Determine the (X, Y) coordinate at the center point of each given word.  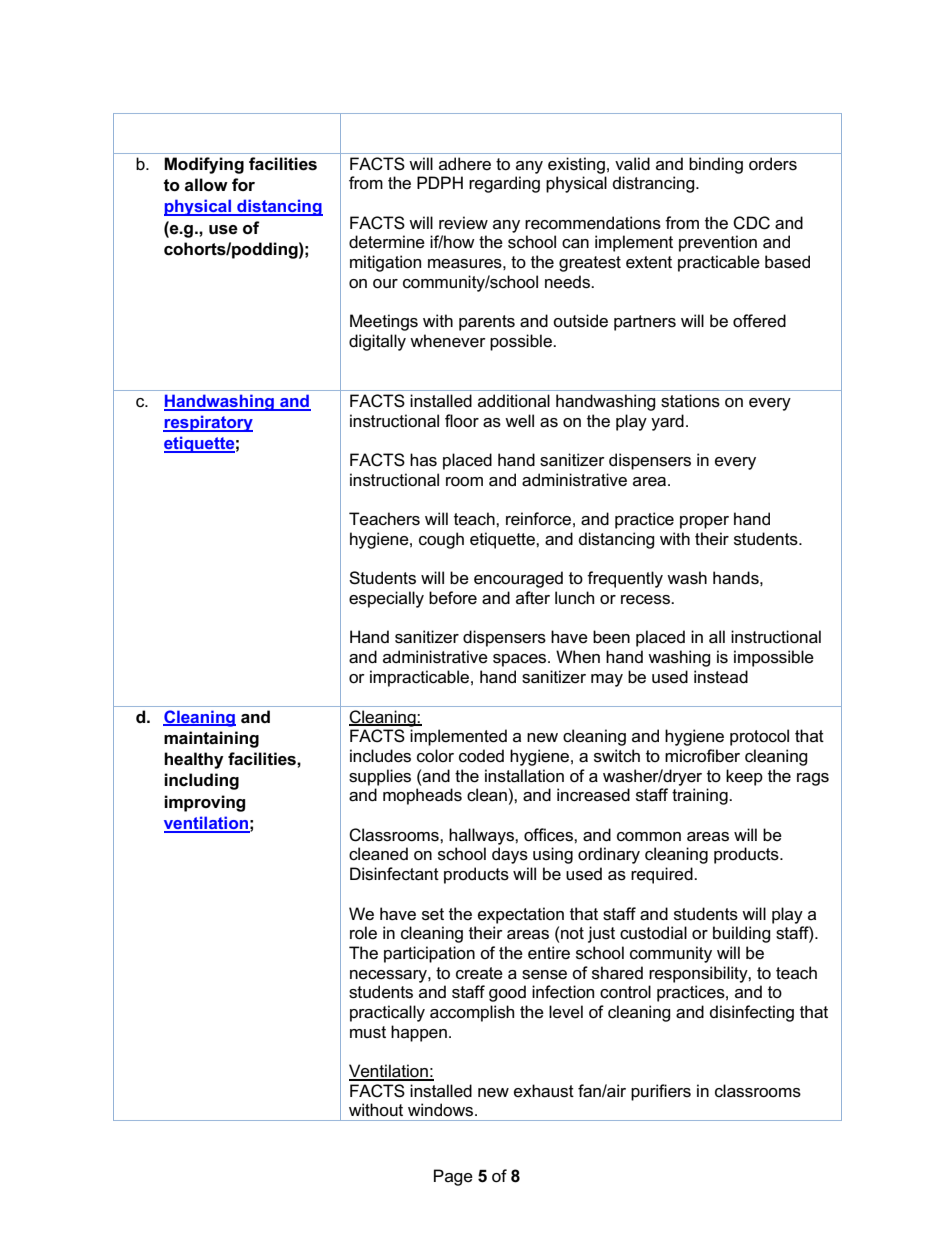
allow (206, 185)
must (368, 1032)
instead (721, 677)
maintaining (211, 739)
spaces (521, 660)
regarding (504, 184)
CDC (751, 223)
